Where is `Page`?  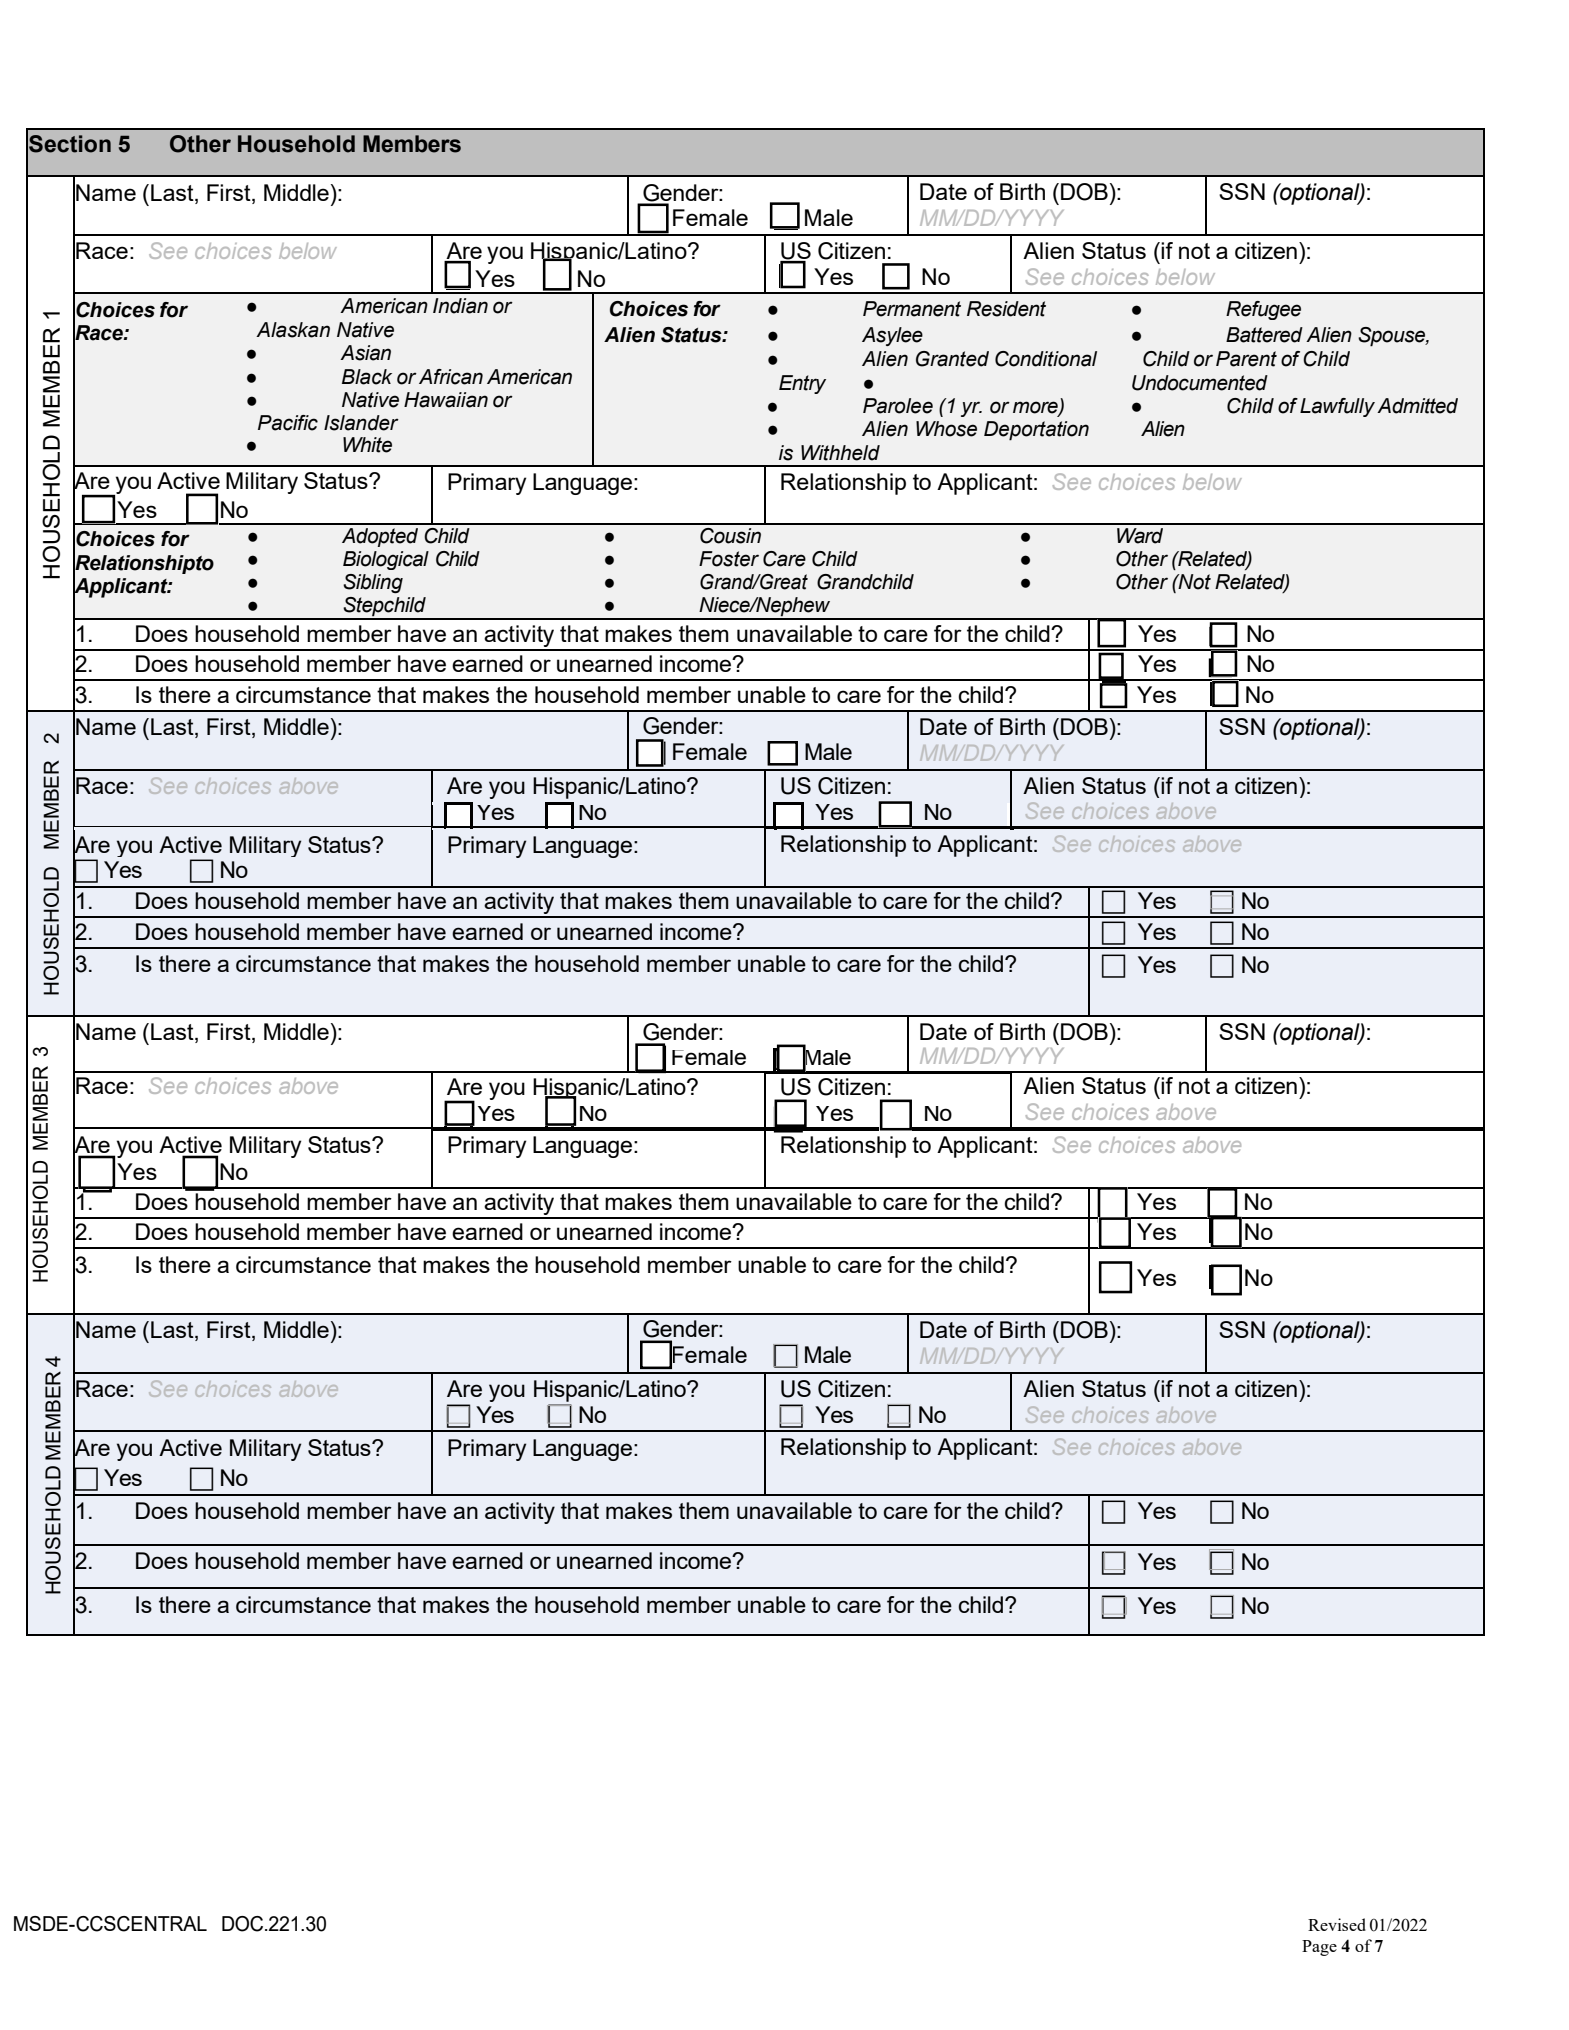 Page is located at coordinates (1319, 1948).
